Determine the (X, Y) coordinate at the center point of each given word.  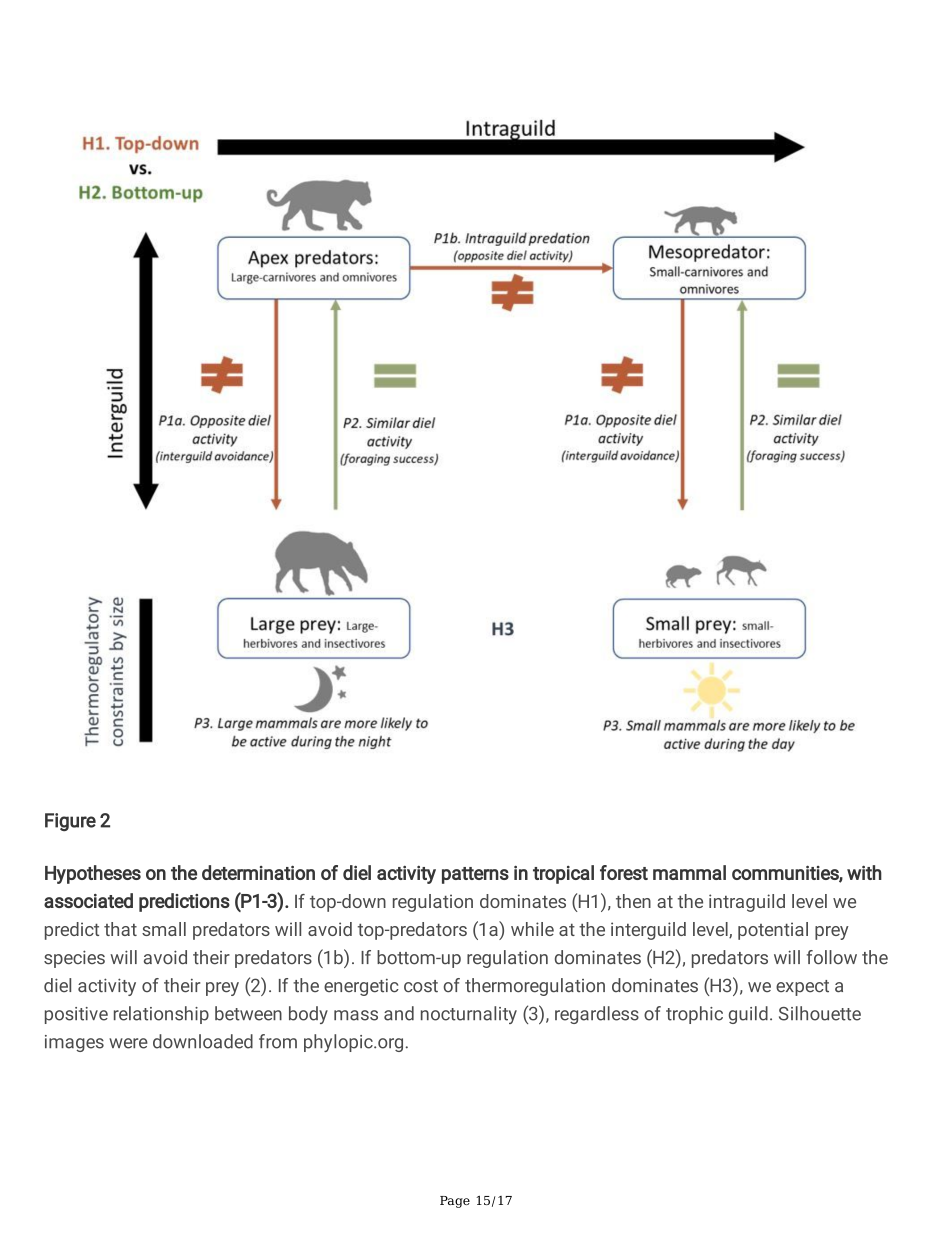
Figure (70, 822)
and (399, 1013)
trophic (694, 1015)
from (278, 1041)
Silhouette (820, 1013)
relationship (161, 1015)
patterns (475, 875)
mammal (689, 872)
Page (455, 1202)
